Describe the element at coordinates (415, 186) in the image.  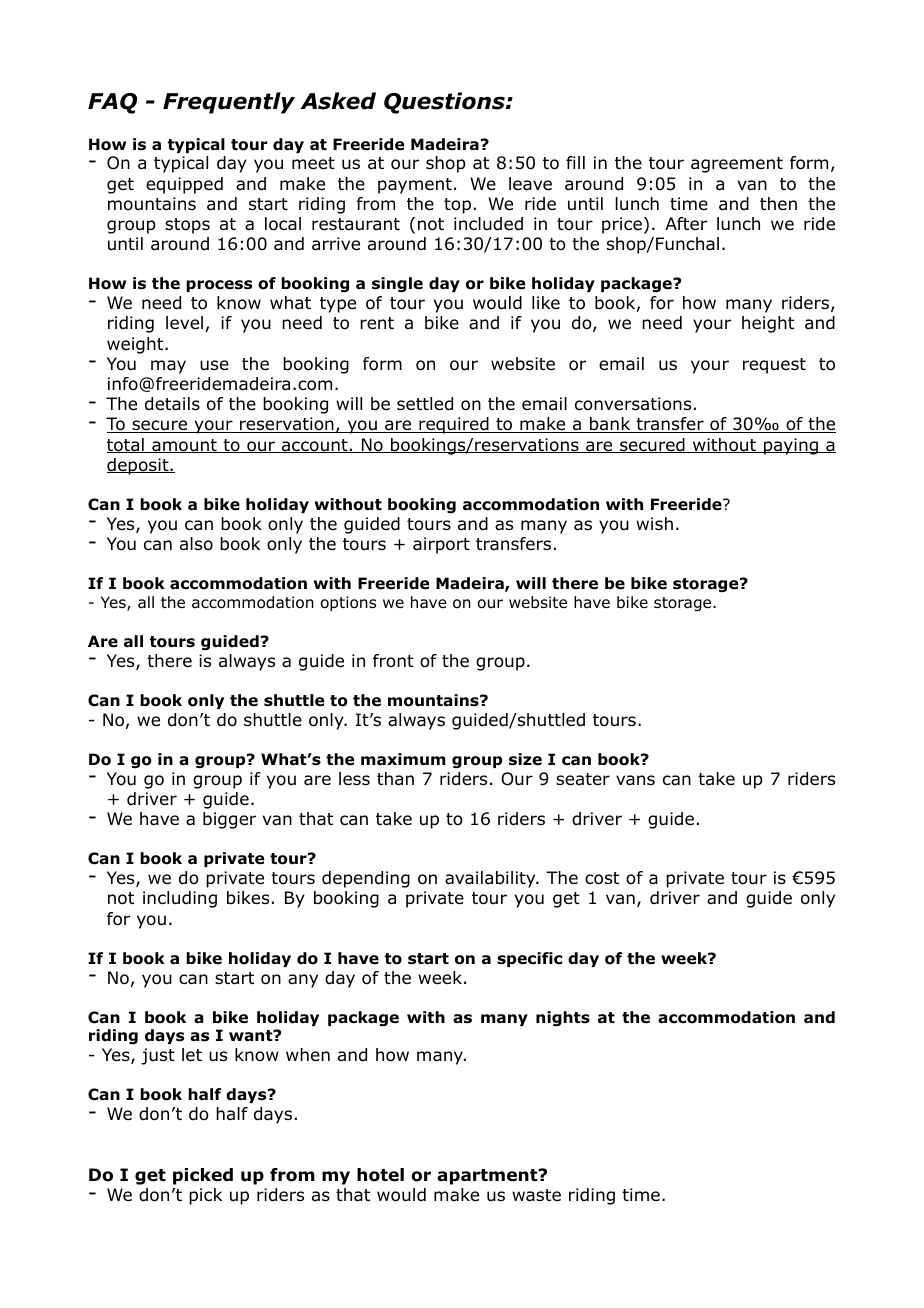
I see `payment` at that location.
